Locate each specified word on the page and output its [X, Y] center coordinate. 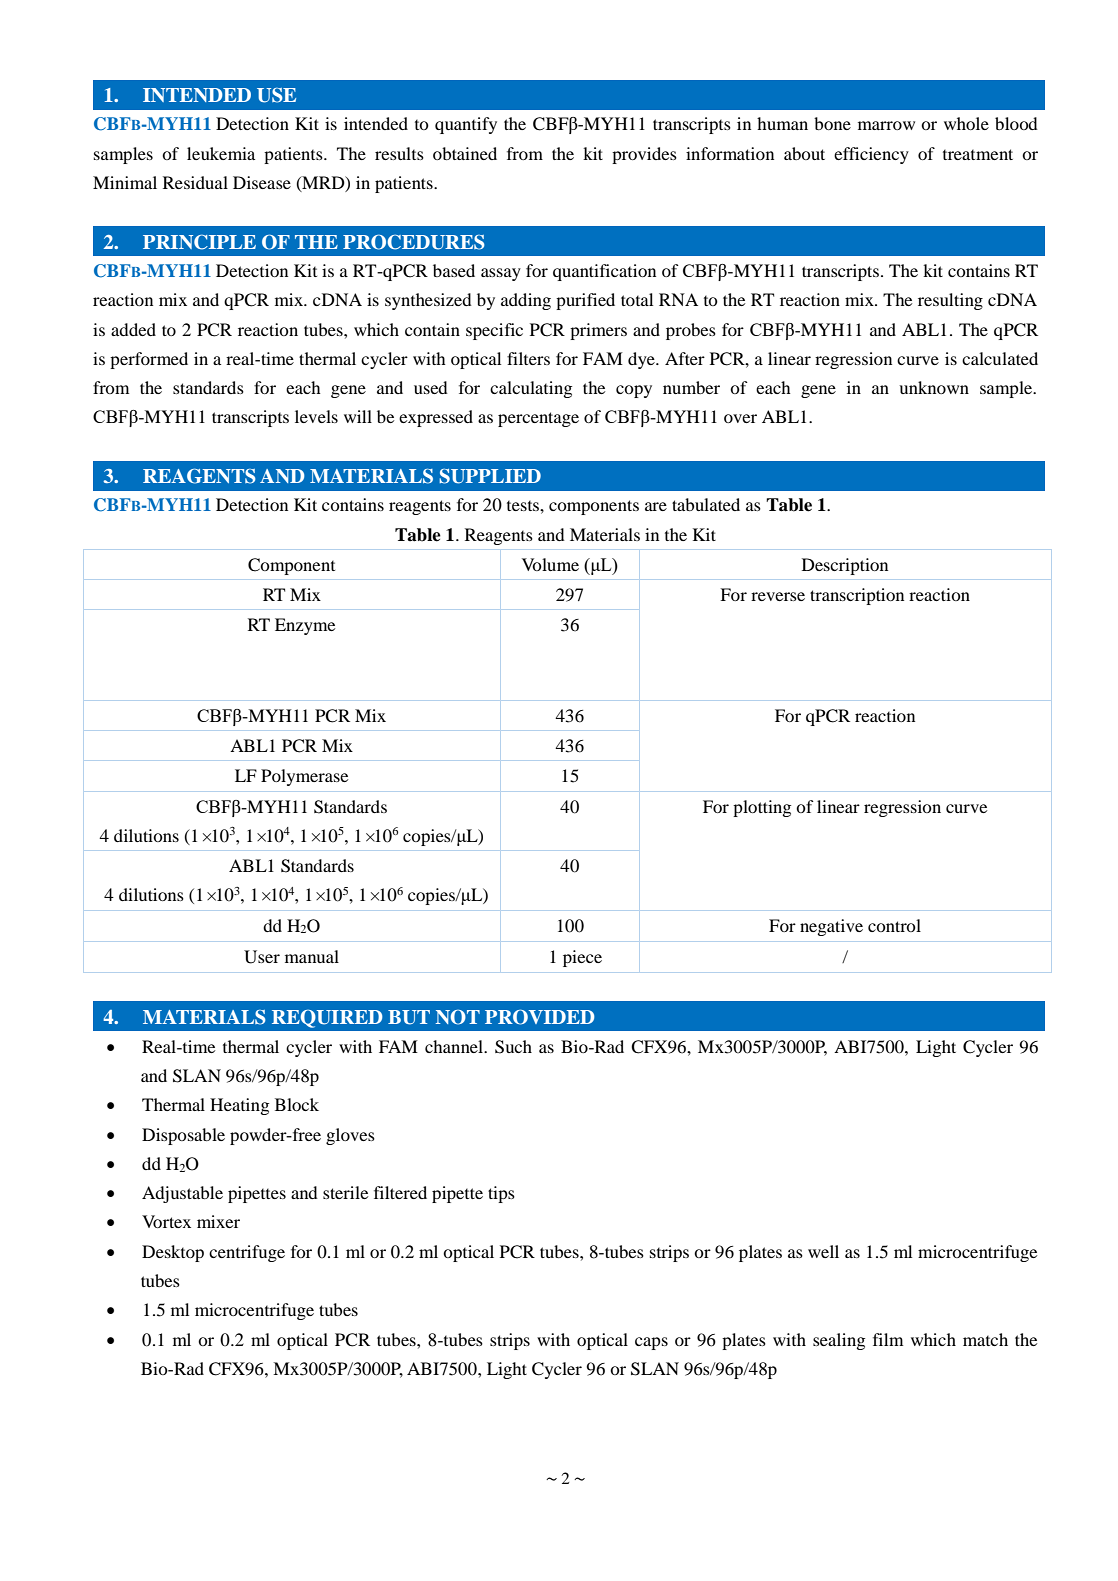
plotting [762, 808]
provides [644, 155]
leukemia [221, 153]
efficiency [871, 155]
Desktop [173, 1253]
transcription [857, 596]
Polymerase [304, 777]
